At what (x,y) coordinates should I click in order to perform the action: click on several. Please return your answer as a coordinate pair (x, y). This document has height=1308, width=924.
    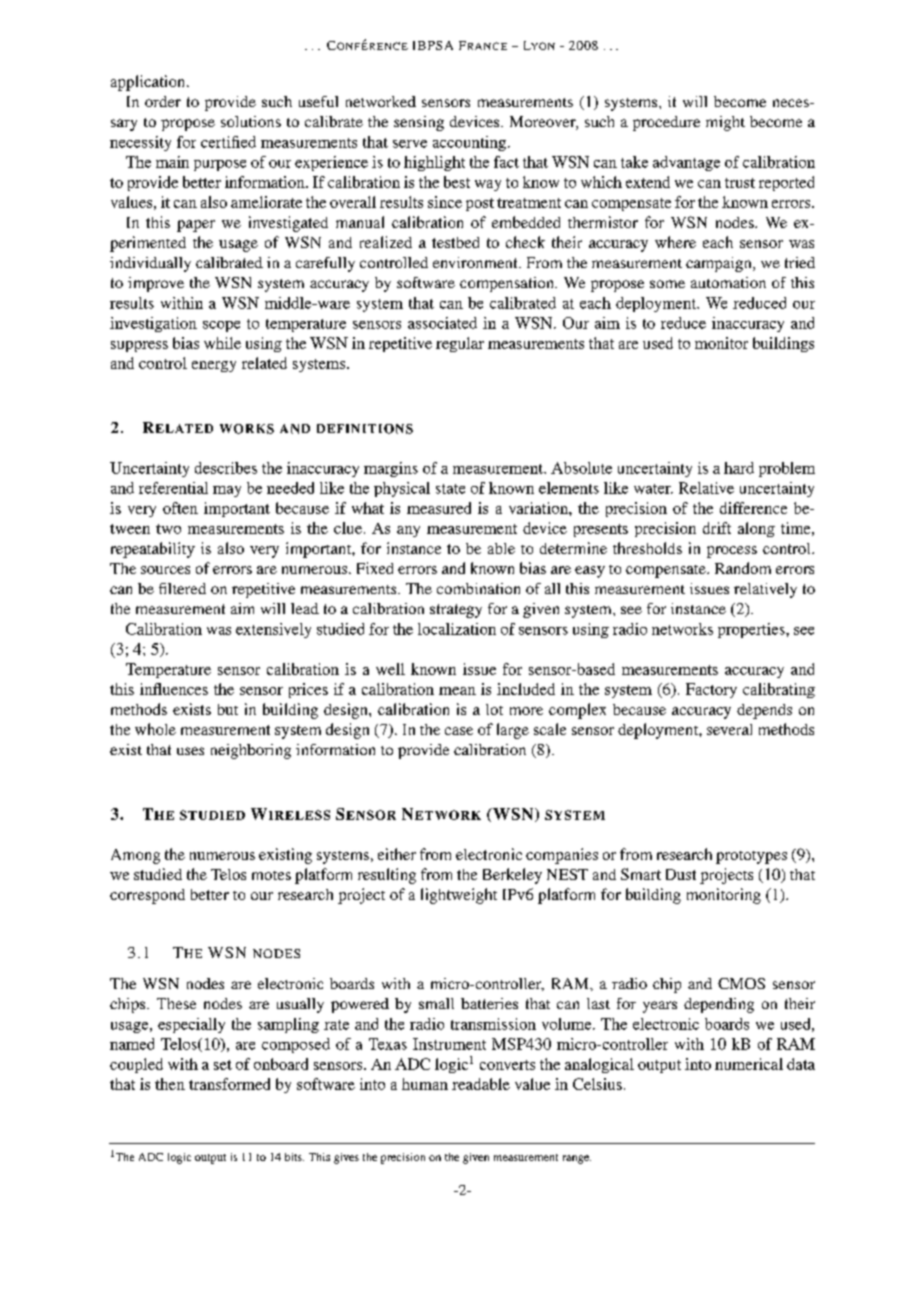
    Looking at the image, I should click on (729, 729).
